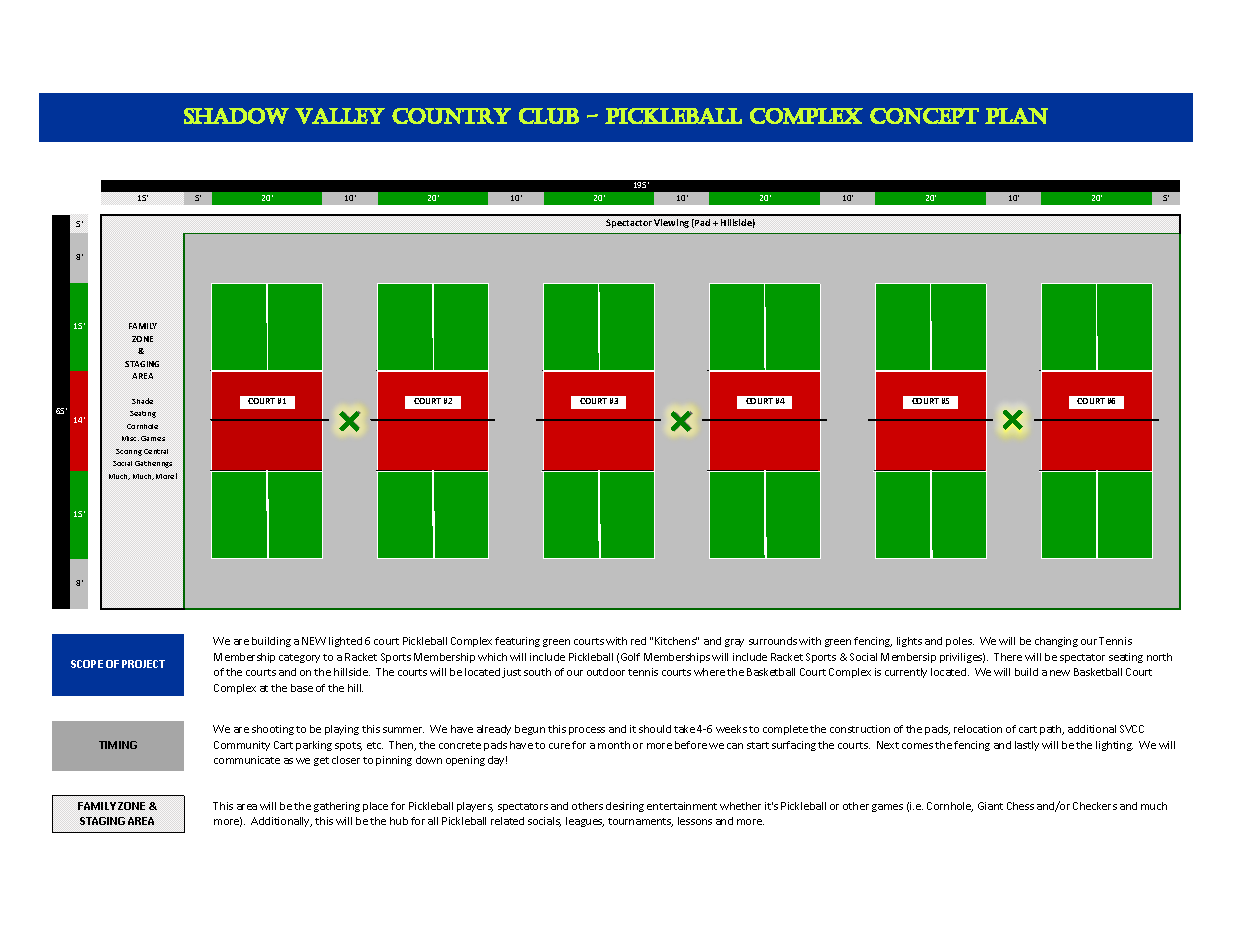 The height and width of the screenshot is (952, 1233). What do you see at coordinates (1056, 642) in the screenshot?
I see `changing` at bounding box center [1056, 642].
